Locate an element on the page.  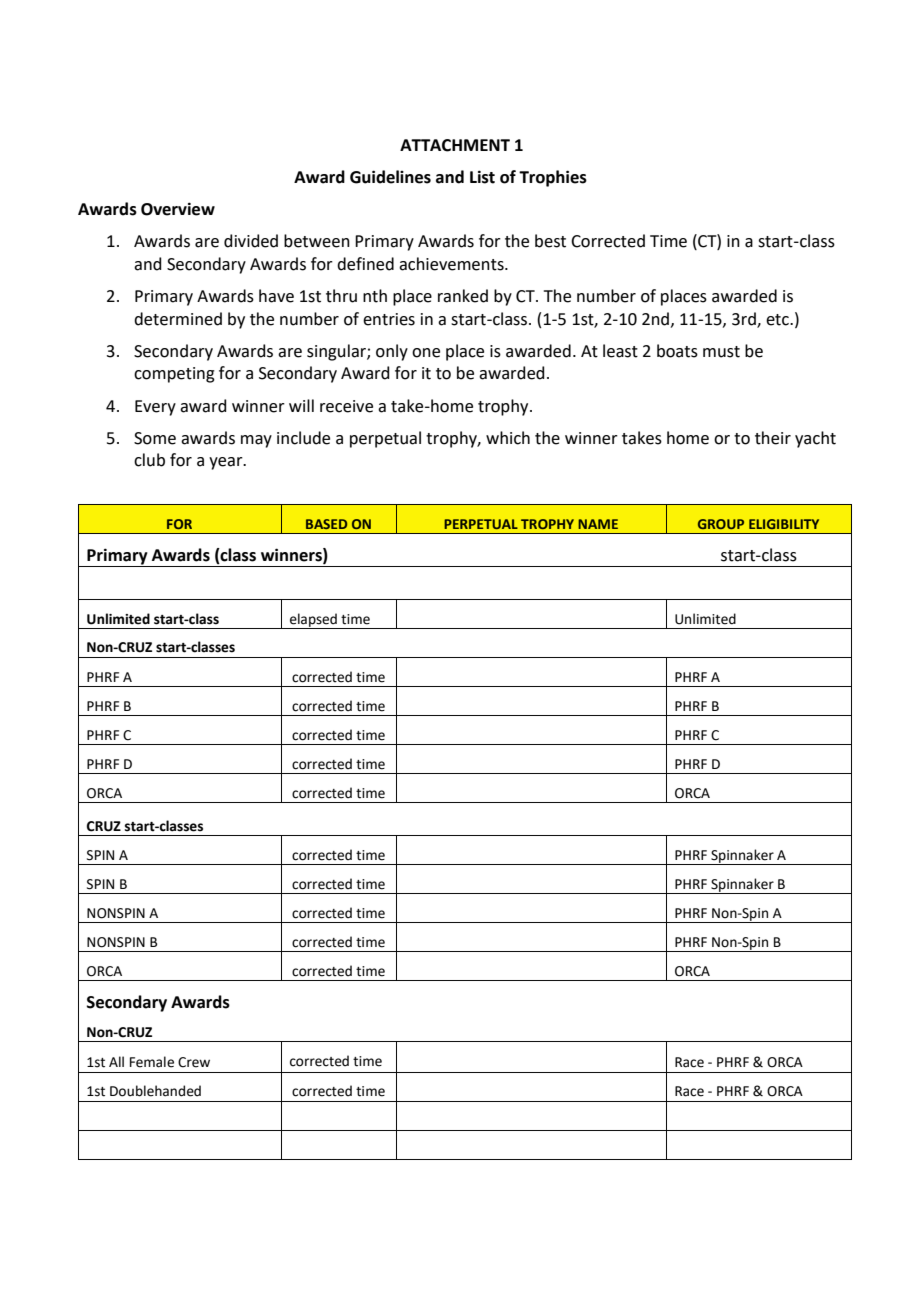
Overview is located at coordinates (178, 209).
